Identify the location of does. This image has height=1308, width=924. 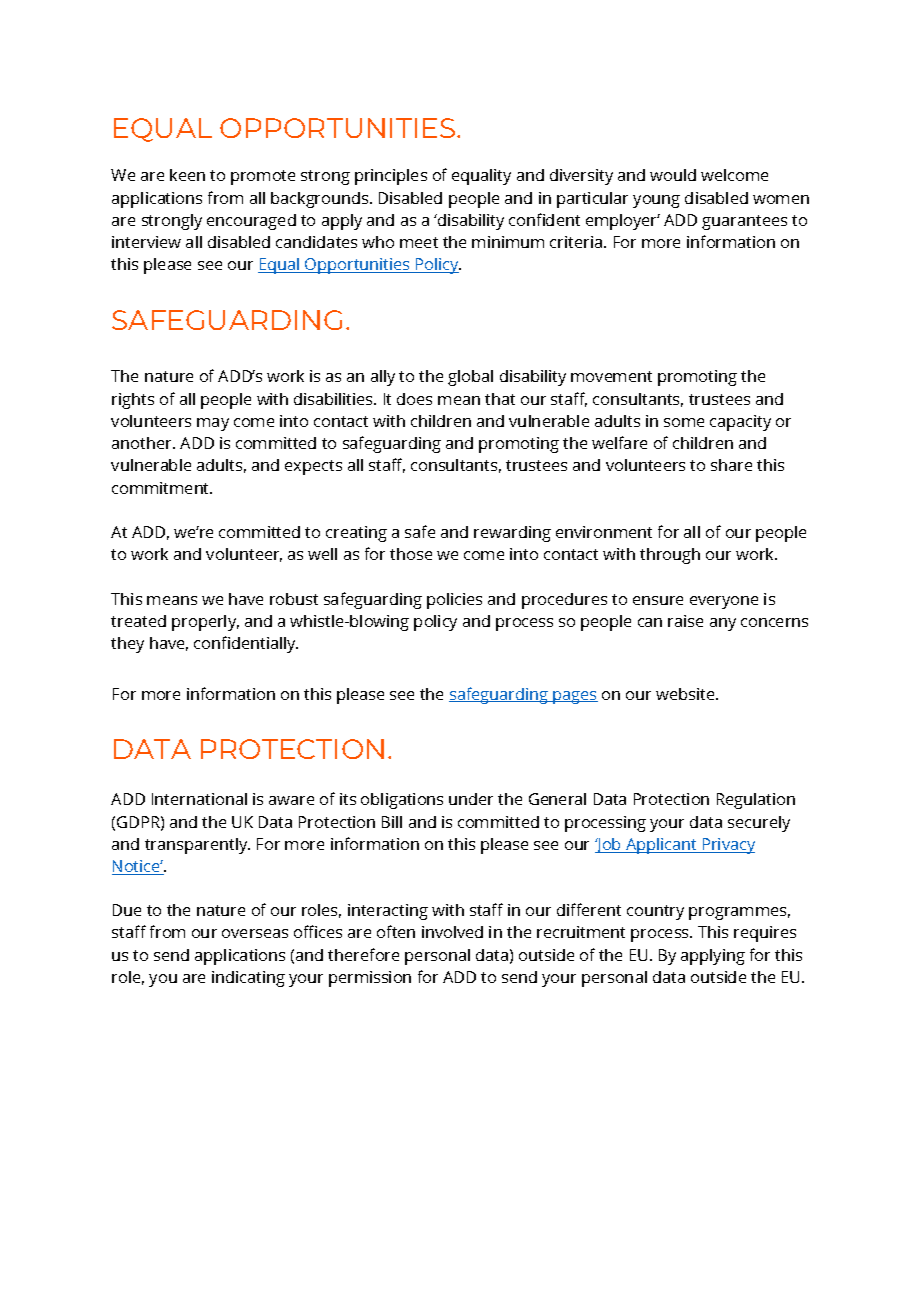
(414, 399).
